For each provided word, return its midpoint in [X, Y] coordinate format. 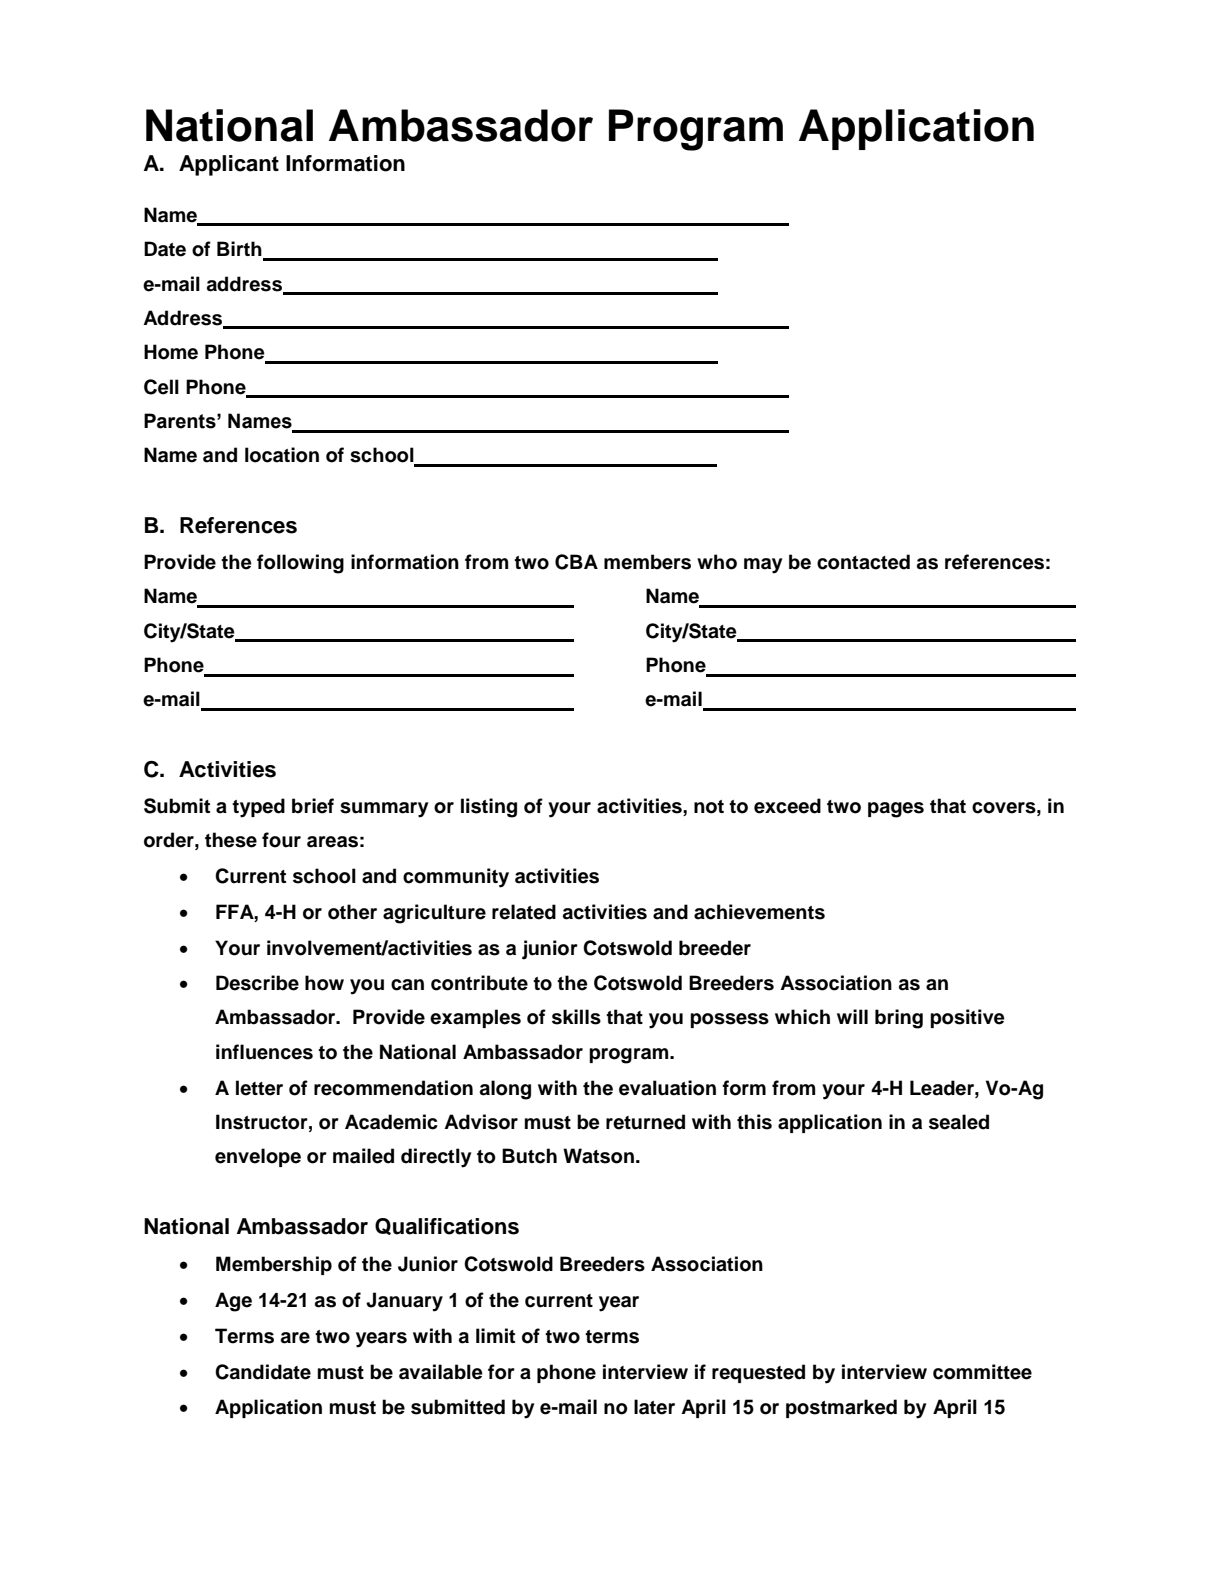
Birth [240, 250]
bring [899, 1019]
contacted [863, 562]
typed [258, 808]
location [282, 455]
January [404, 1302]
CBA [576, 562]
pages [896, 810]
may [763, 566]
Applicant [229, 165]
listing [489, 808]
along [505, 1090]
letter [259, 1088]
